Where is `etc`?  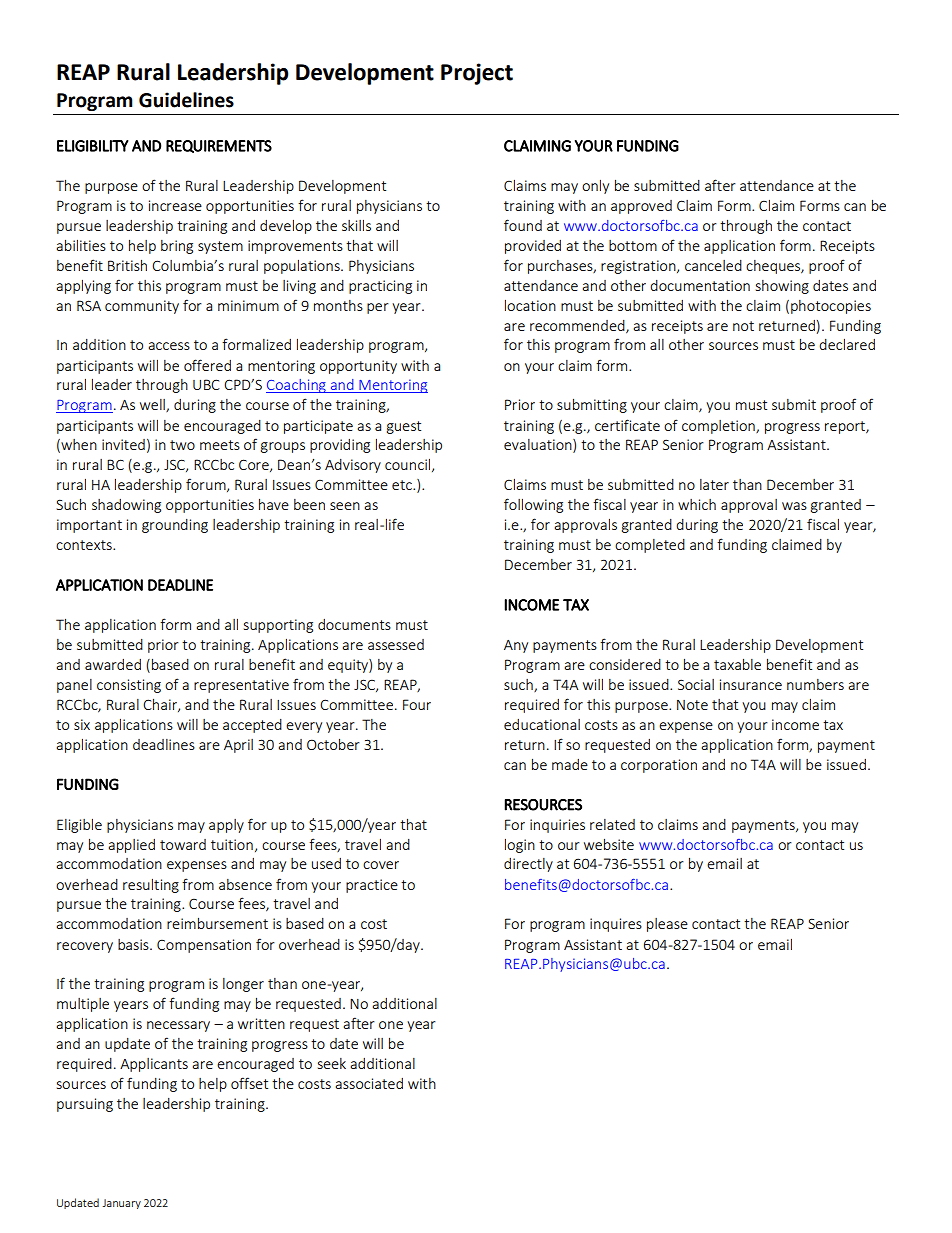 etc is located at coordinates (403, 485).
